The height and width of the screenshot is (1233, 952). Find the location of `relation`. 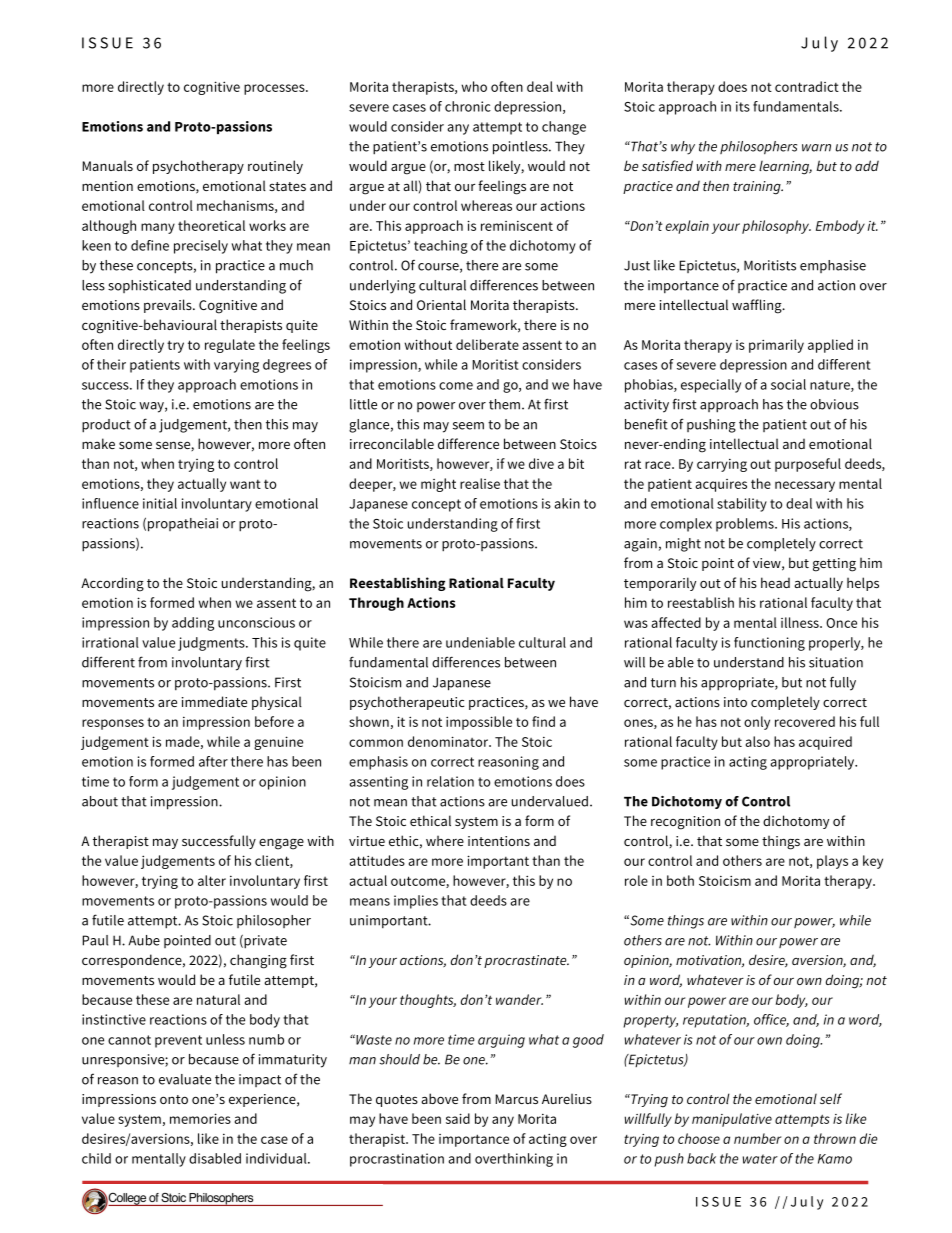

relation is located at coordinates (450, 781).
